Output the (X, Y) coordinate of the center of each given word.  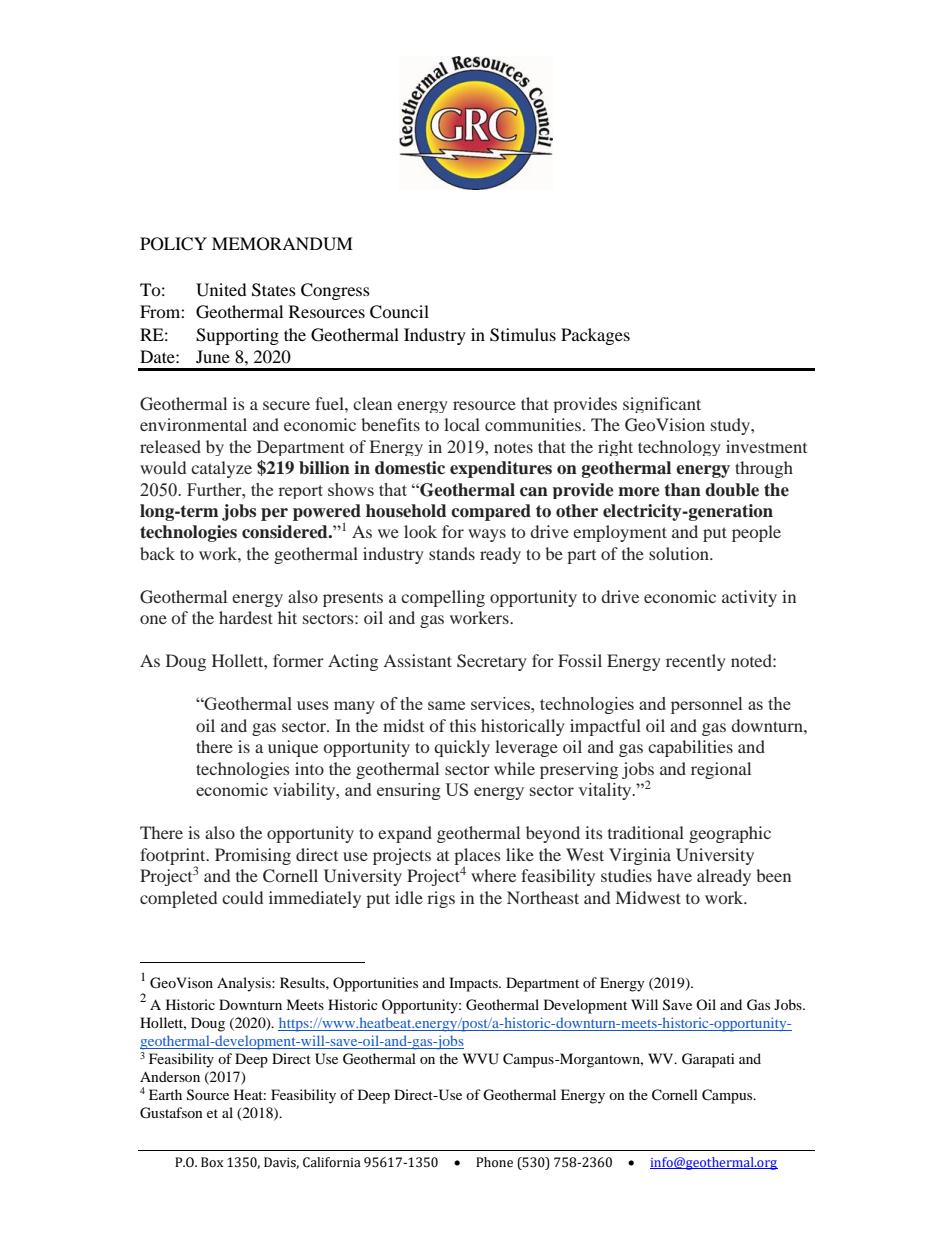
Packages (595, 336)
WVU (481, 1059)
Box (212, 1162)
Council (399, 312)
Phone (494, 1162)
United (221, 290)
